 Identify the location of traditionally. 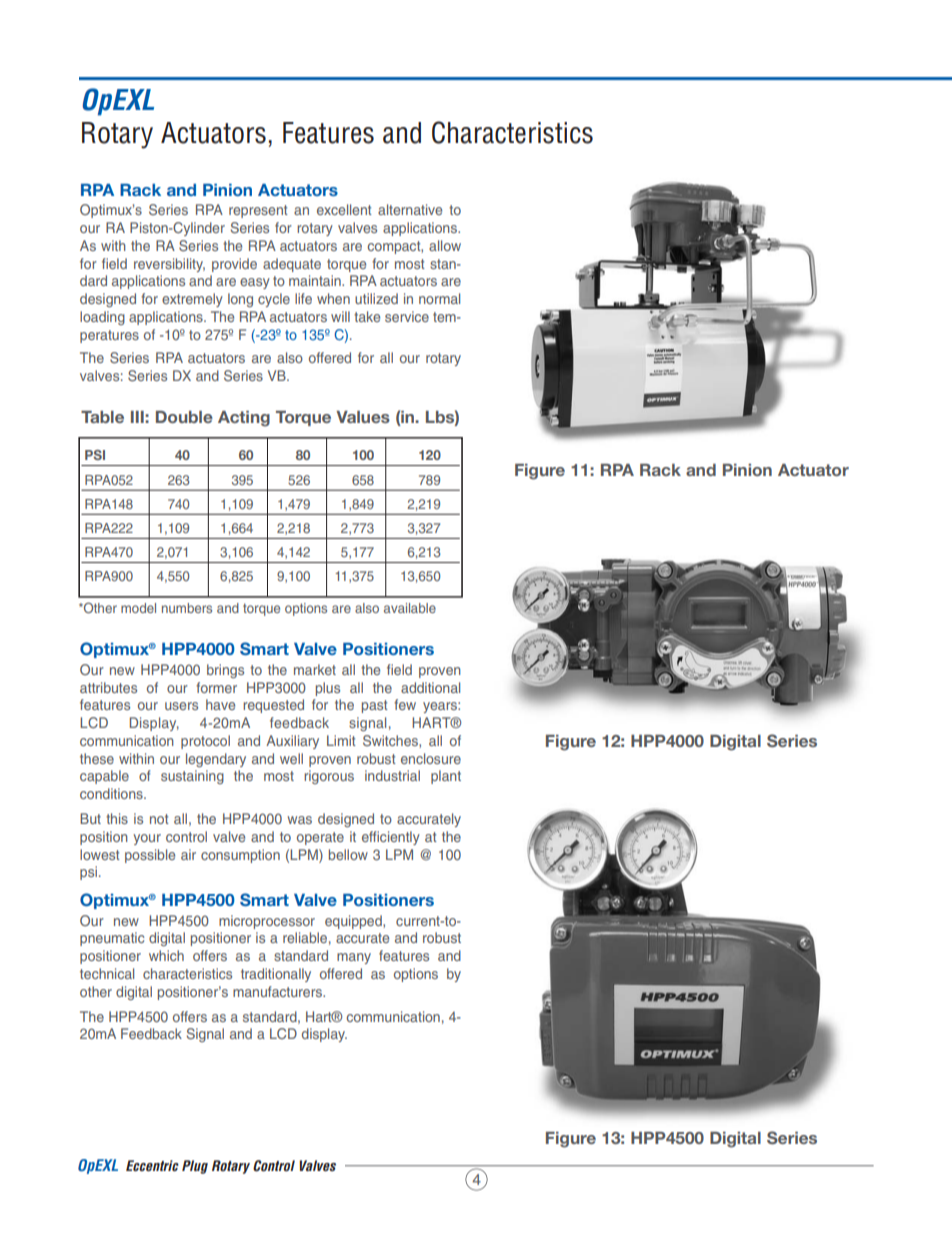
(276, 975).
